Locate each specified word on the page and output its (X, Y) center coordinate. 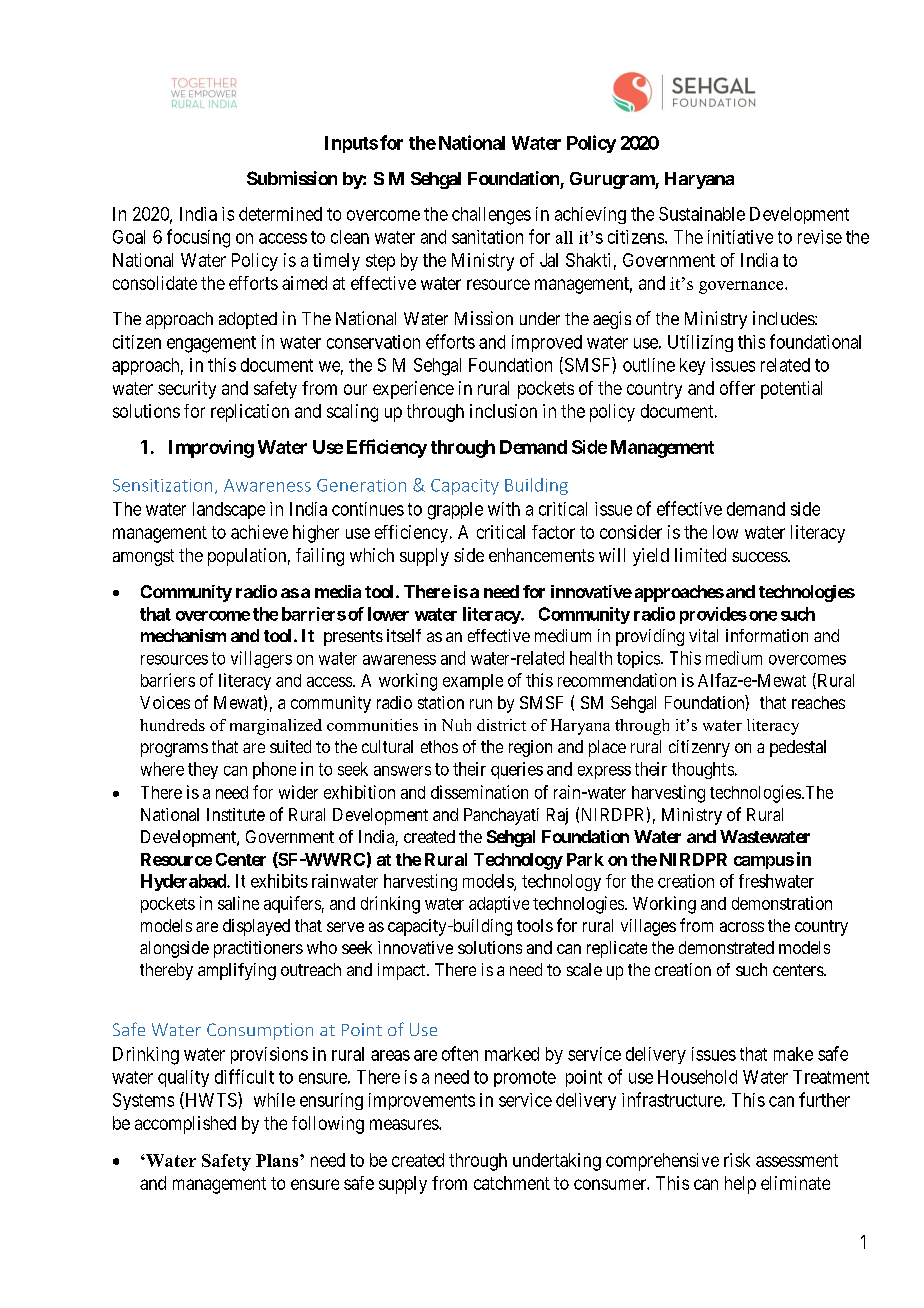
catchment (512, 1183)
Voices (165, 702)
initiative (740, 237)
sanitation (487, 237)
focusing (198, 238)
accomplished (185, 1125)
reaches (818, 702)
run (481, 704)
